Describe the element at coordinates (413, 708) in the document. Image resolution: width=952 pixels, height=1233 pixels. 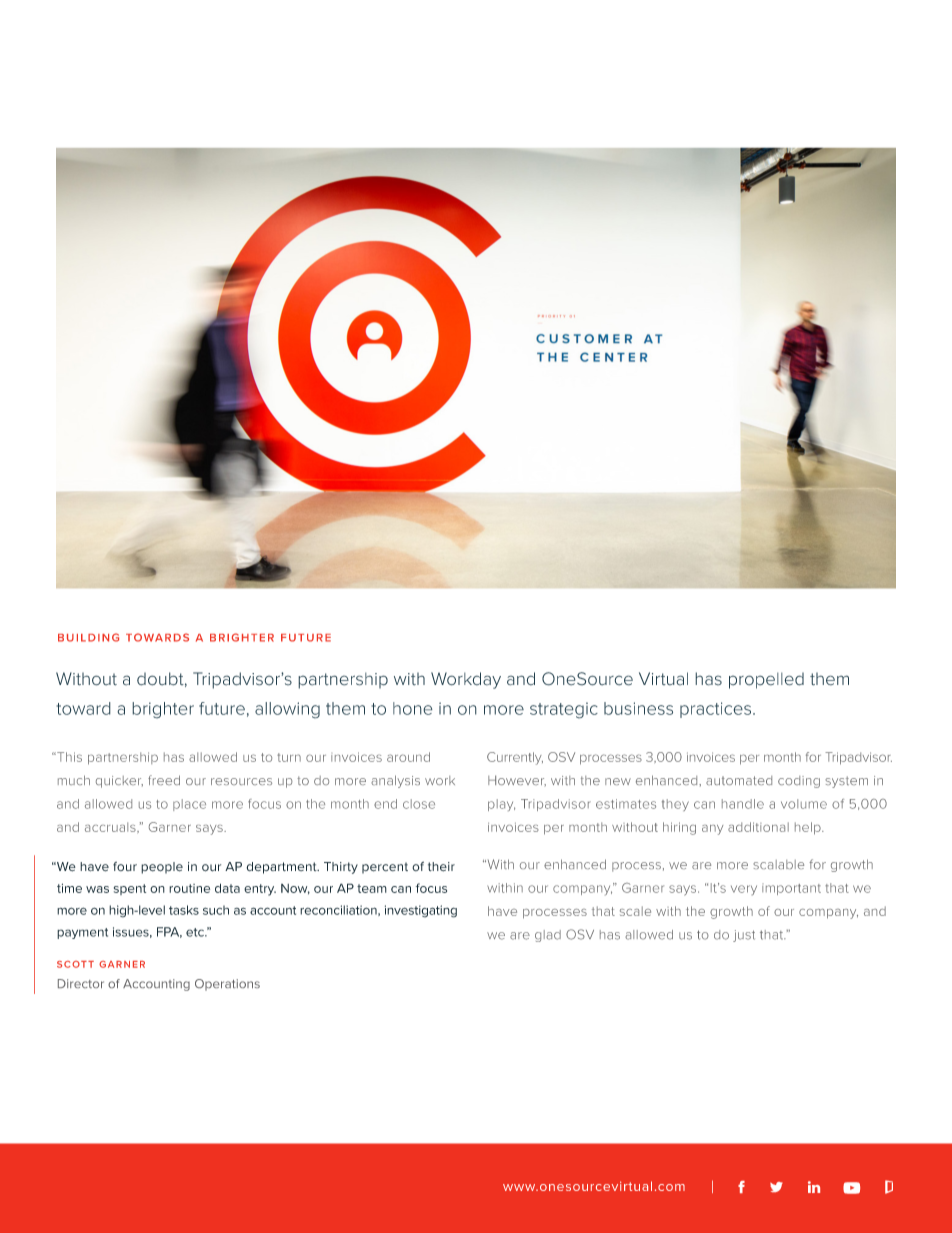
I see `hone` at that location.
